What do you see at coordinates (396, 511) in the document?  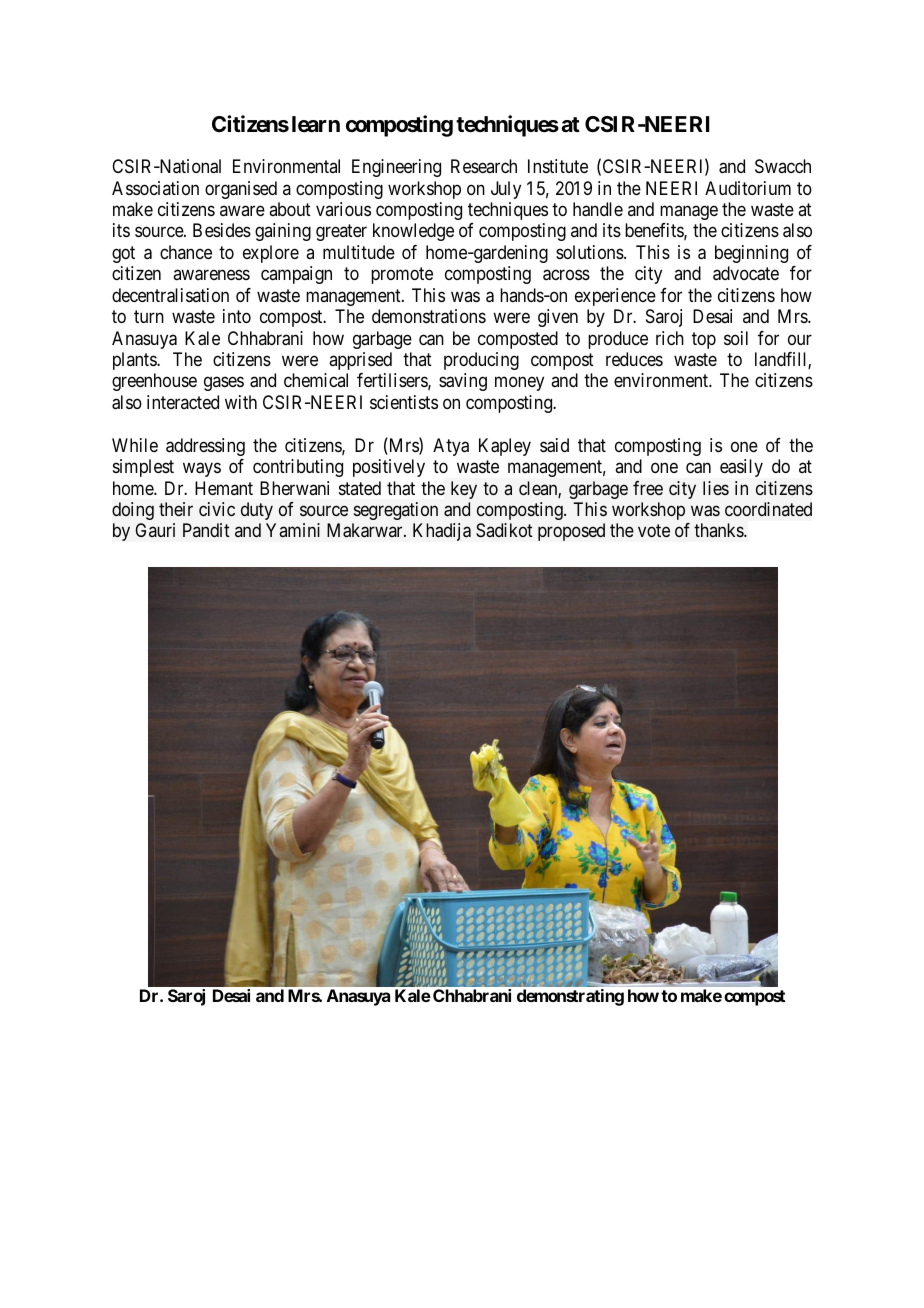 I see `segregation` at bounding box center [396, 511].
